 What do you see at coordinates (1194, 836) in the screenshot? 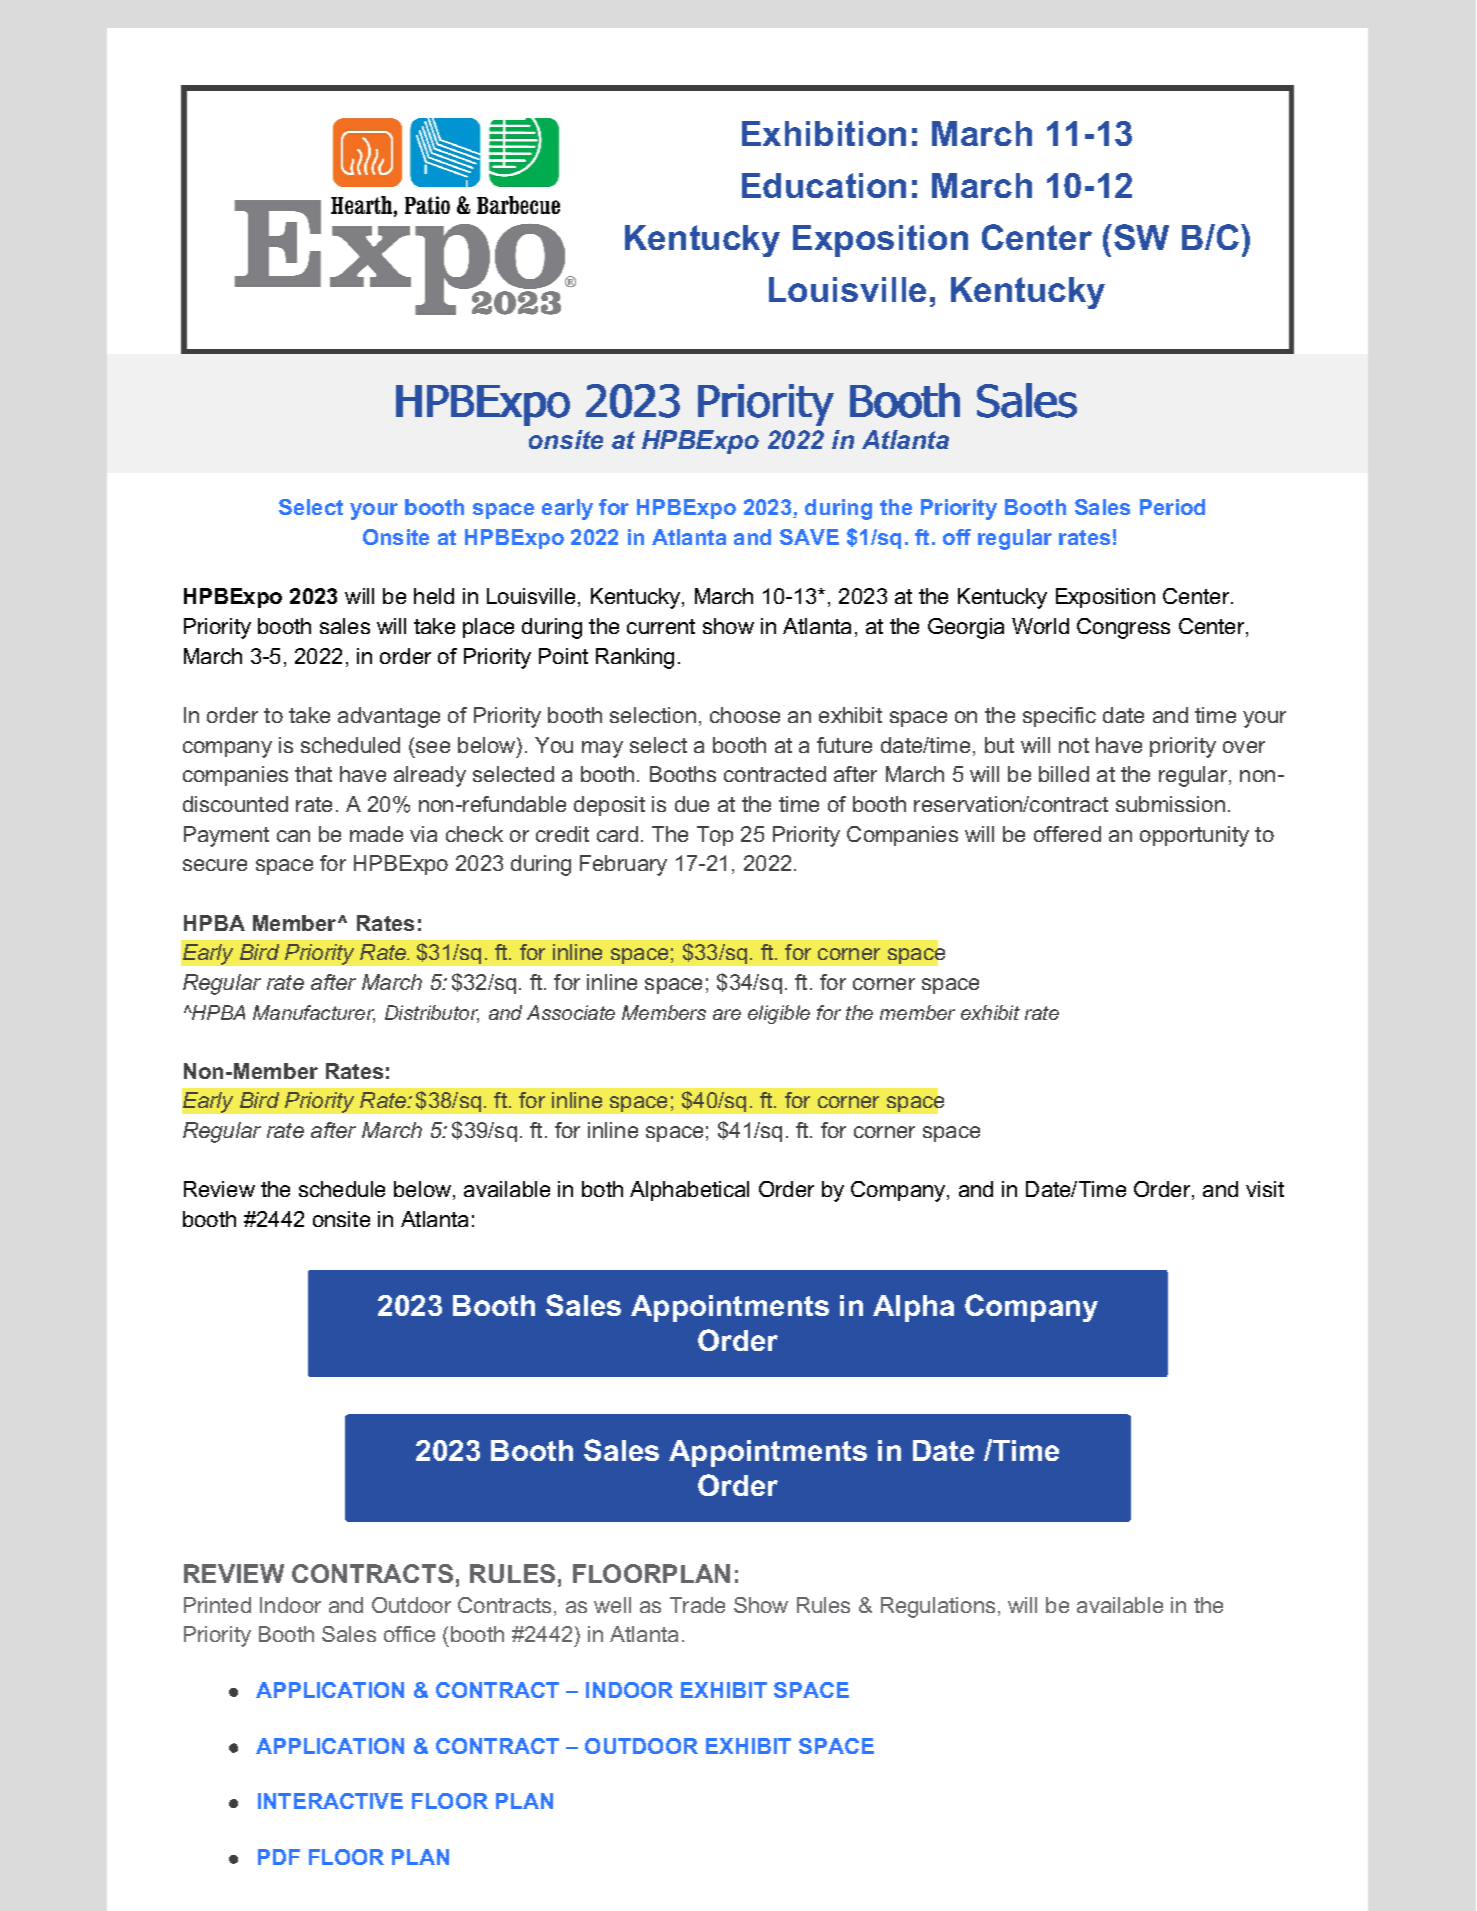
I see `opportunity` at bounding box center [1194, 836].
